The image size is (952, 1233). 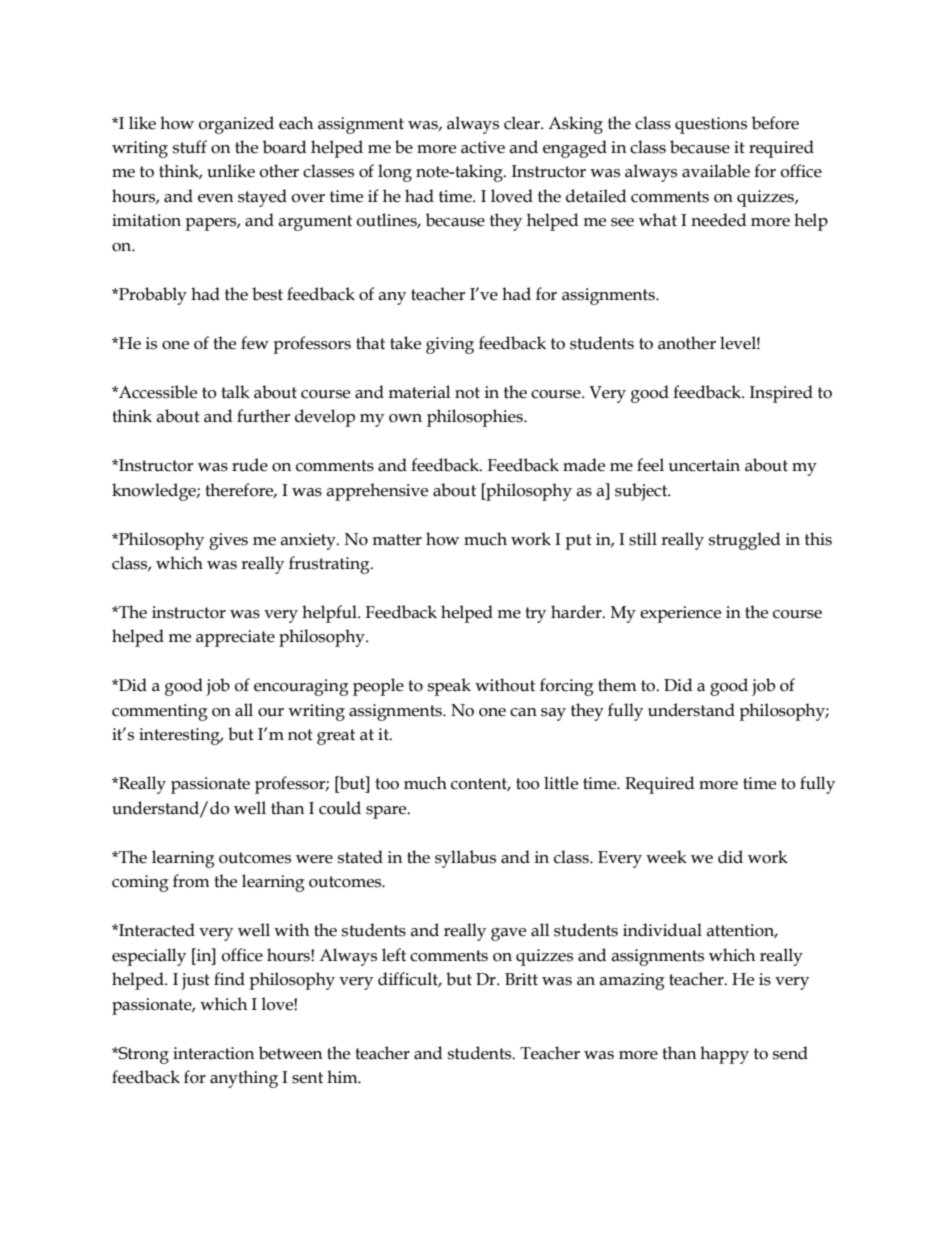 What do you see at coordinates (523, 712) in the page?
I see `can` at bounding box center [523, 712].
